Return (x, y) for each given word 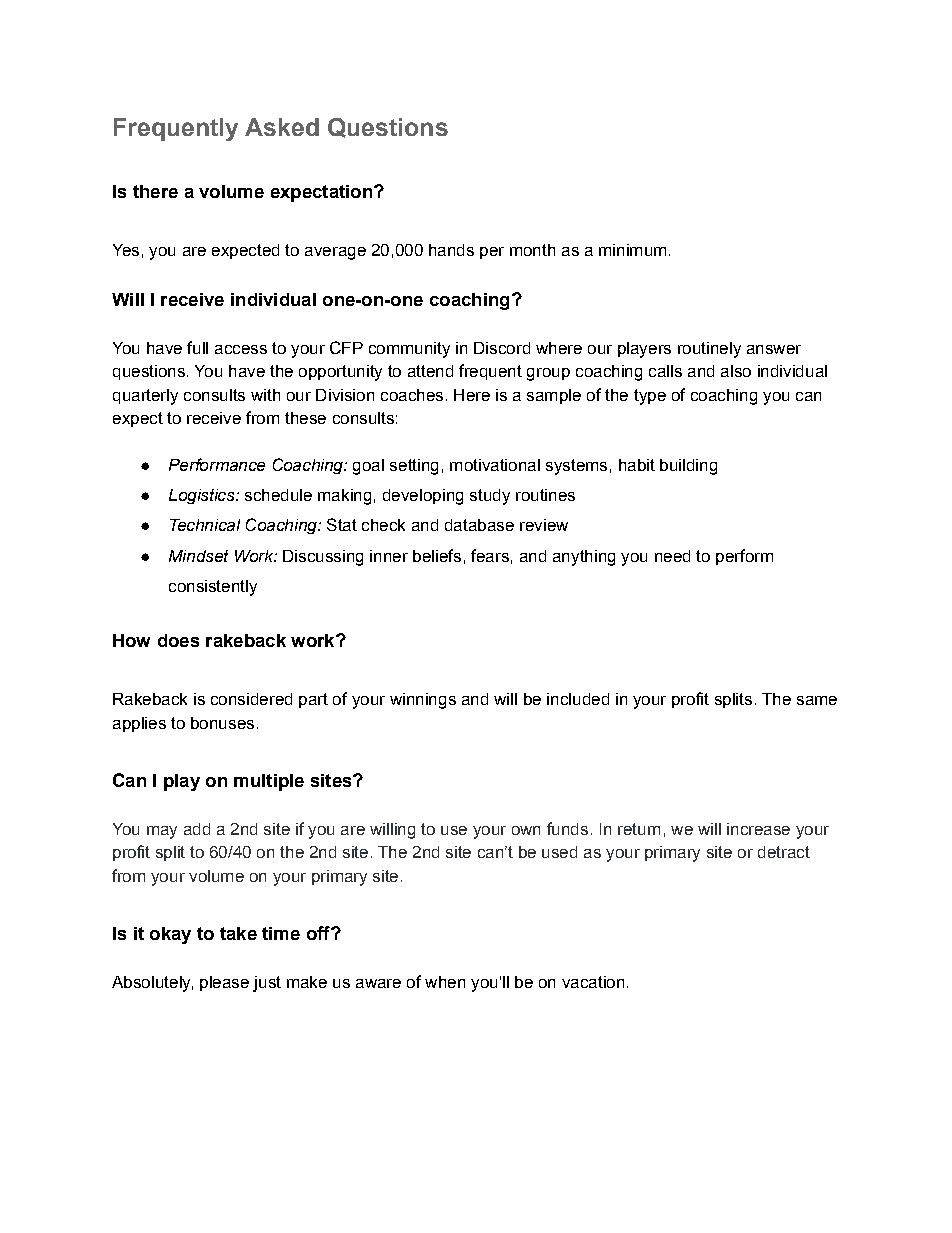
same (817, 700)
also (736, 371)
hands (451, 250)
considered (251, 699)
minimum (632, 250)
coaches (412, 395)
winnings (423, 701)
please (224, 983)
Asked (282, 127)
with (265, 395)
